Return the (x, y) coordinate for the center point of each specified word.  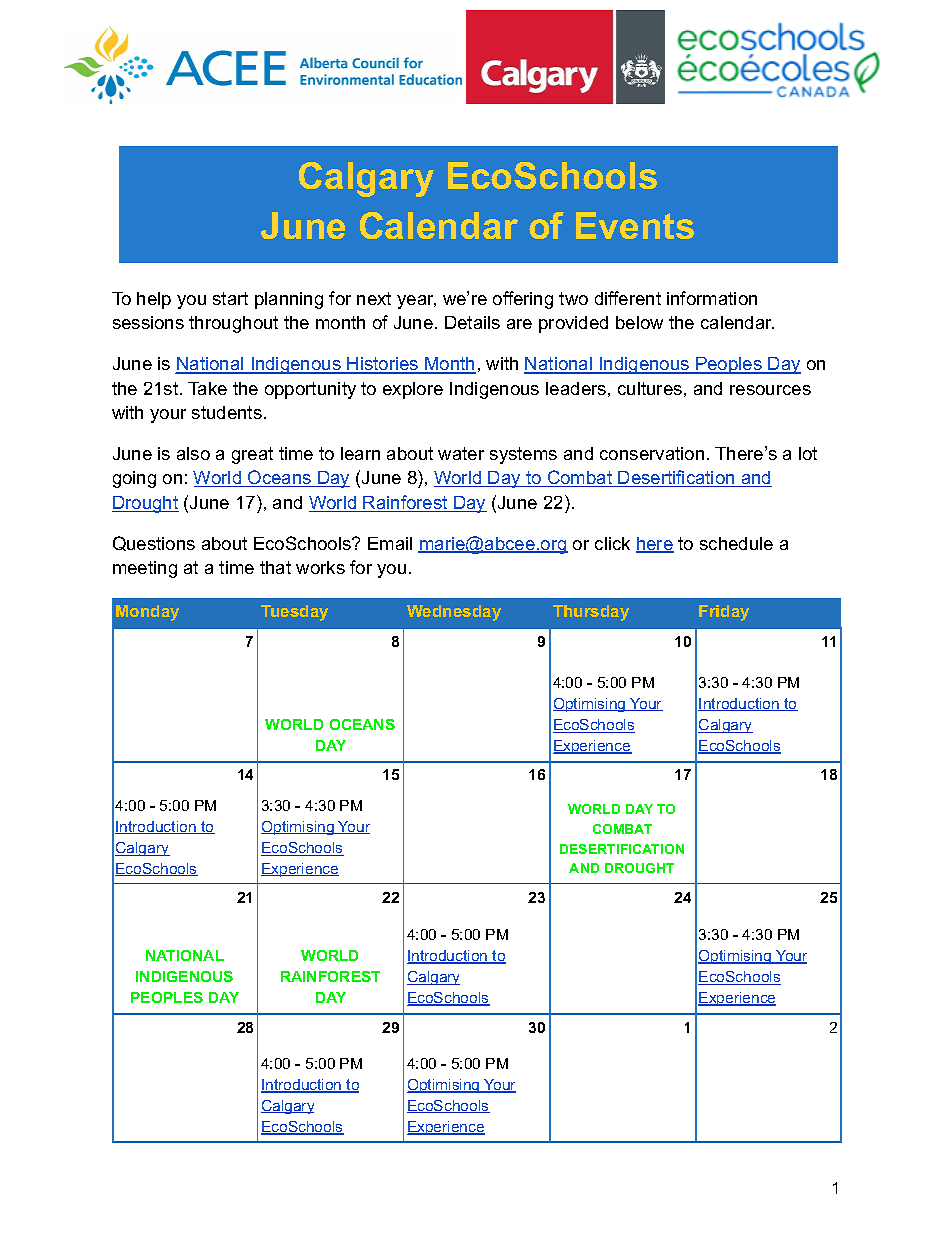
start (230, 298)
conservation (652, 453)
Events (635, 225)
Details (472, 322)
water (461, 453)
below (639, 322)
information (712, 298)
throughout (233, 324)
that (275, 567)
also (193, 453)
